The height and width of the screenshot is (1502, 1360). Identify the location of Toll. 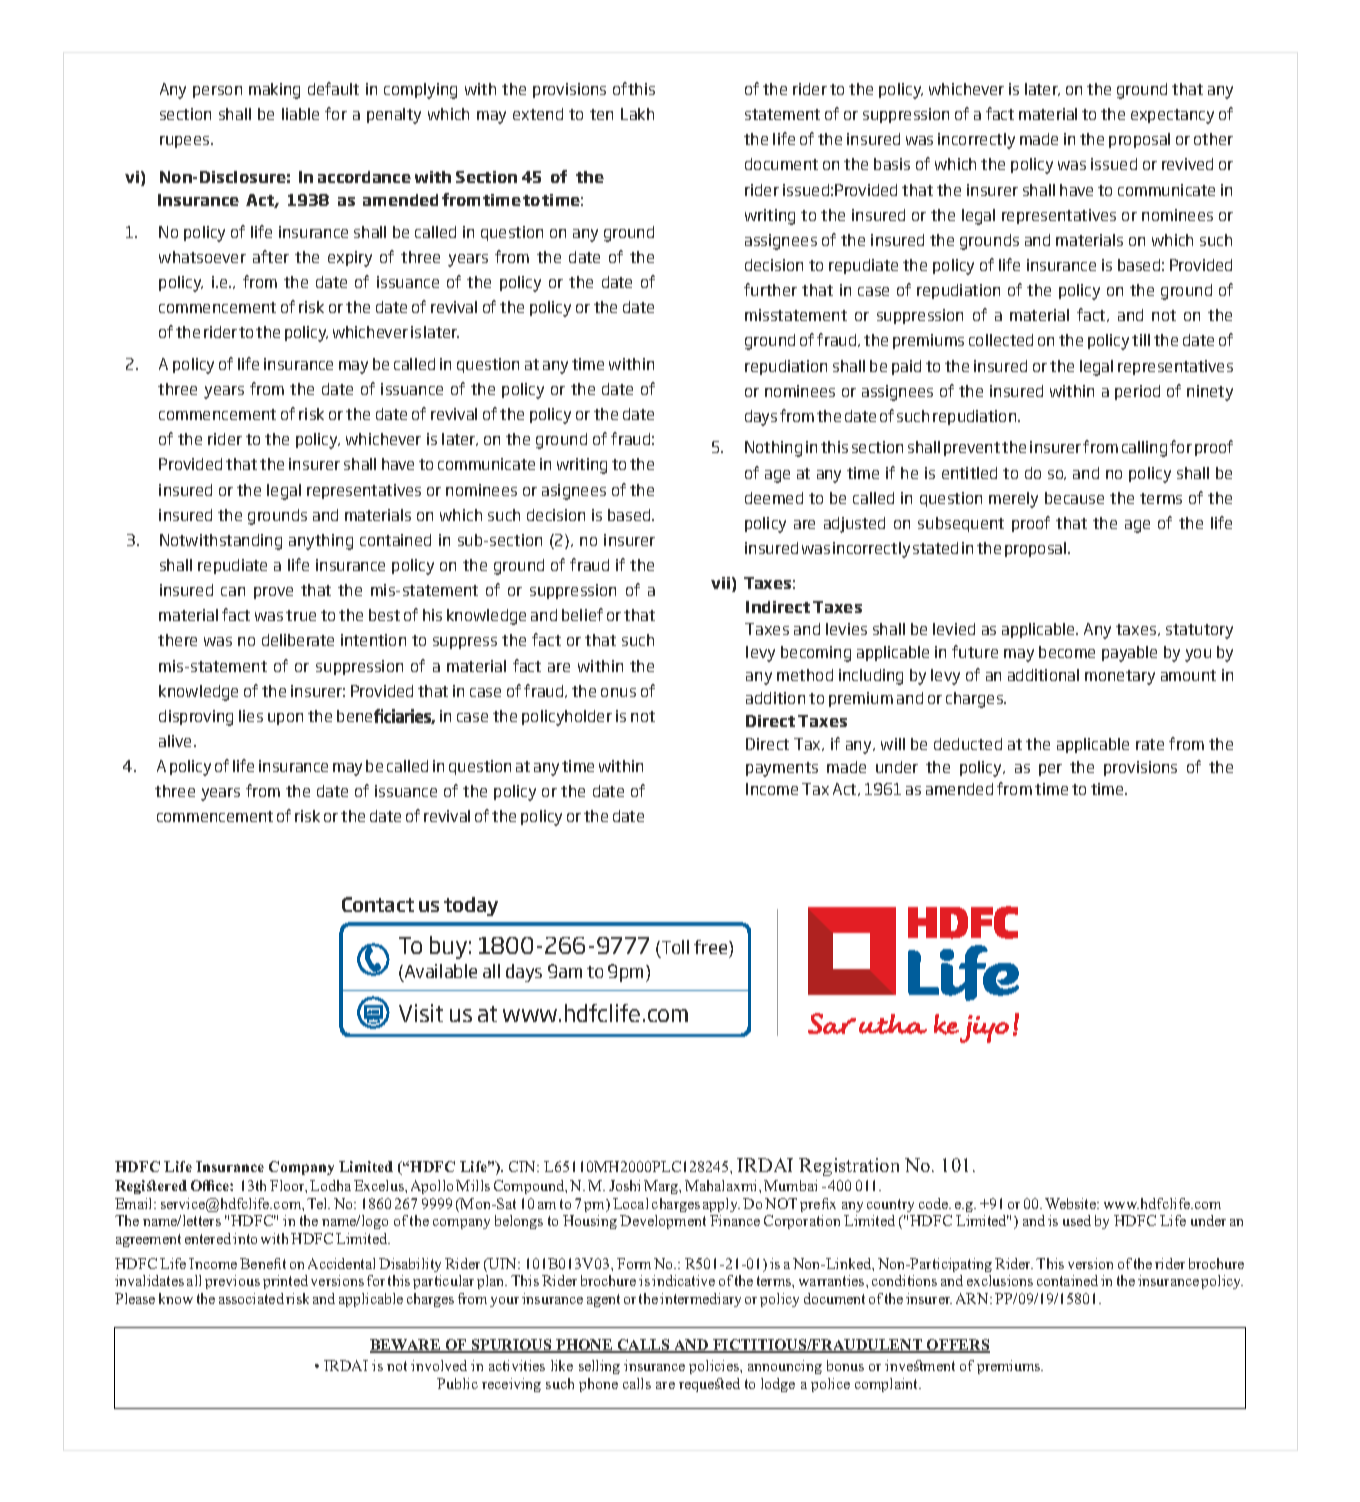
(675, 947).
